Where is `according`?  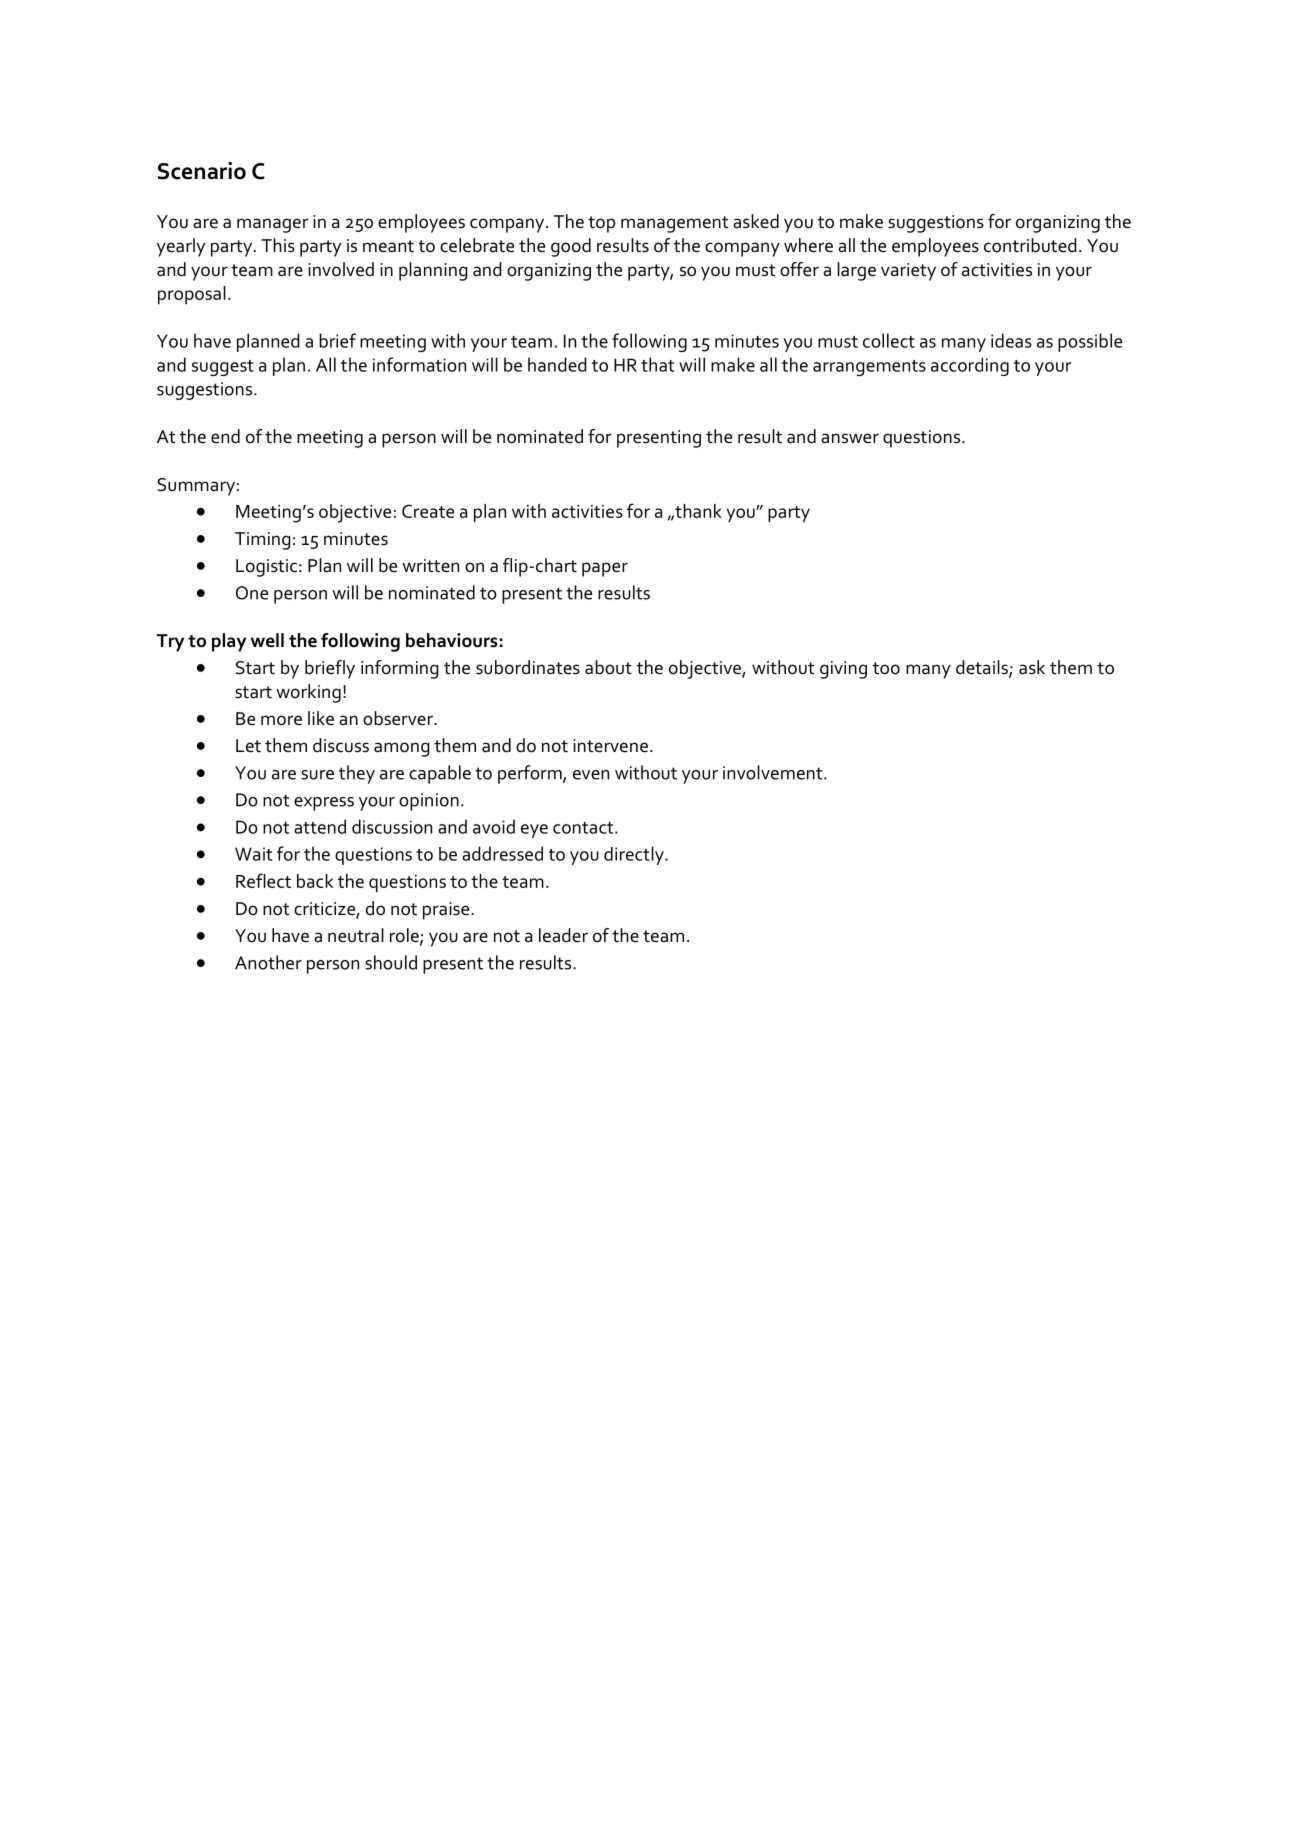
according is located at coordinates (970, 366).
